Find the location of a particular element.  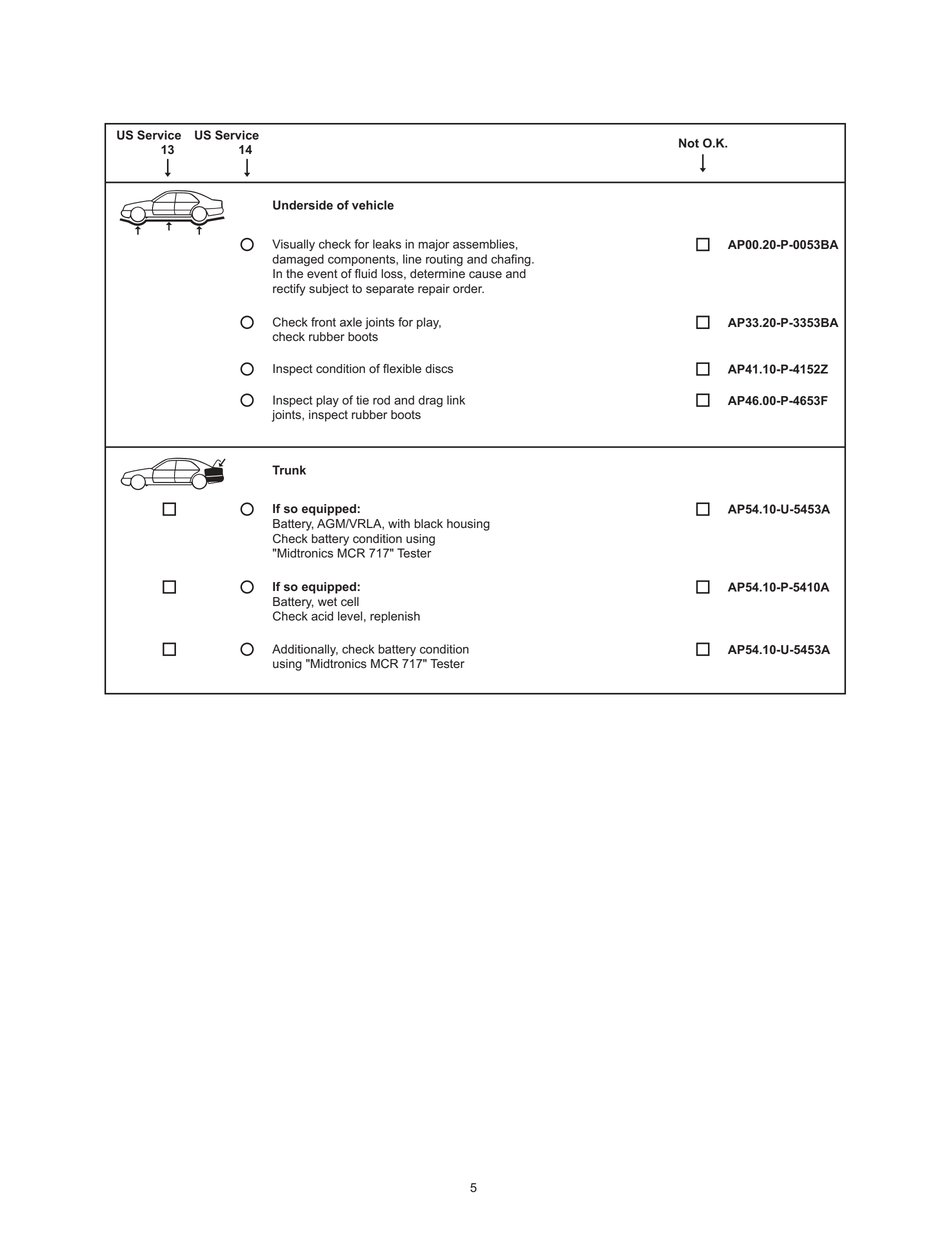

Trunk is located at coordinates (289, 470).
